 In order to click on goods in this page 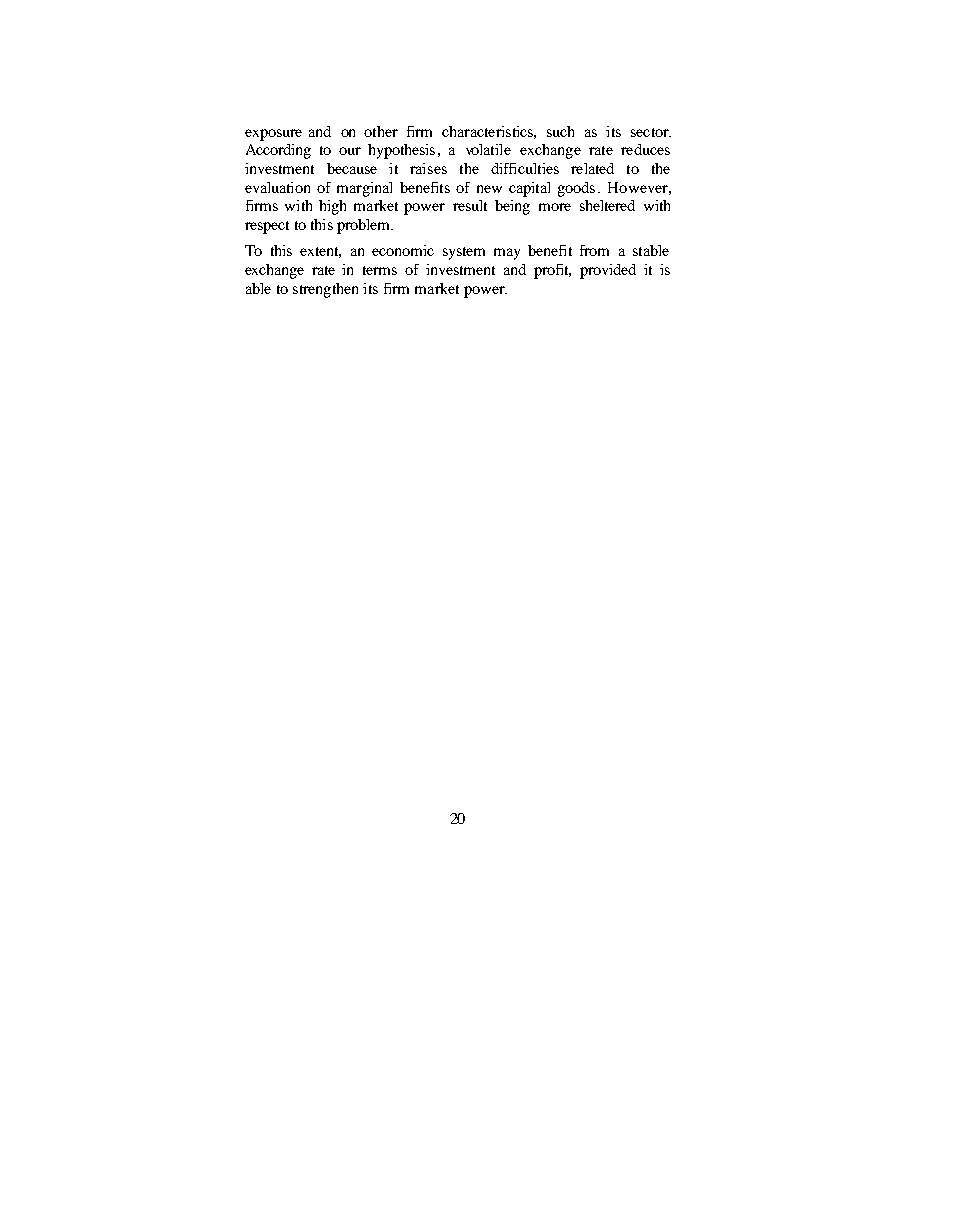, I will do `click(576, 189)`.
